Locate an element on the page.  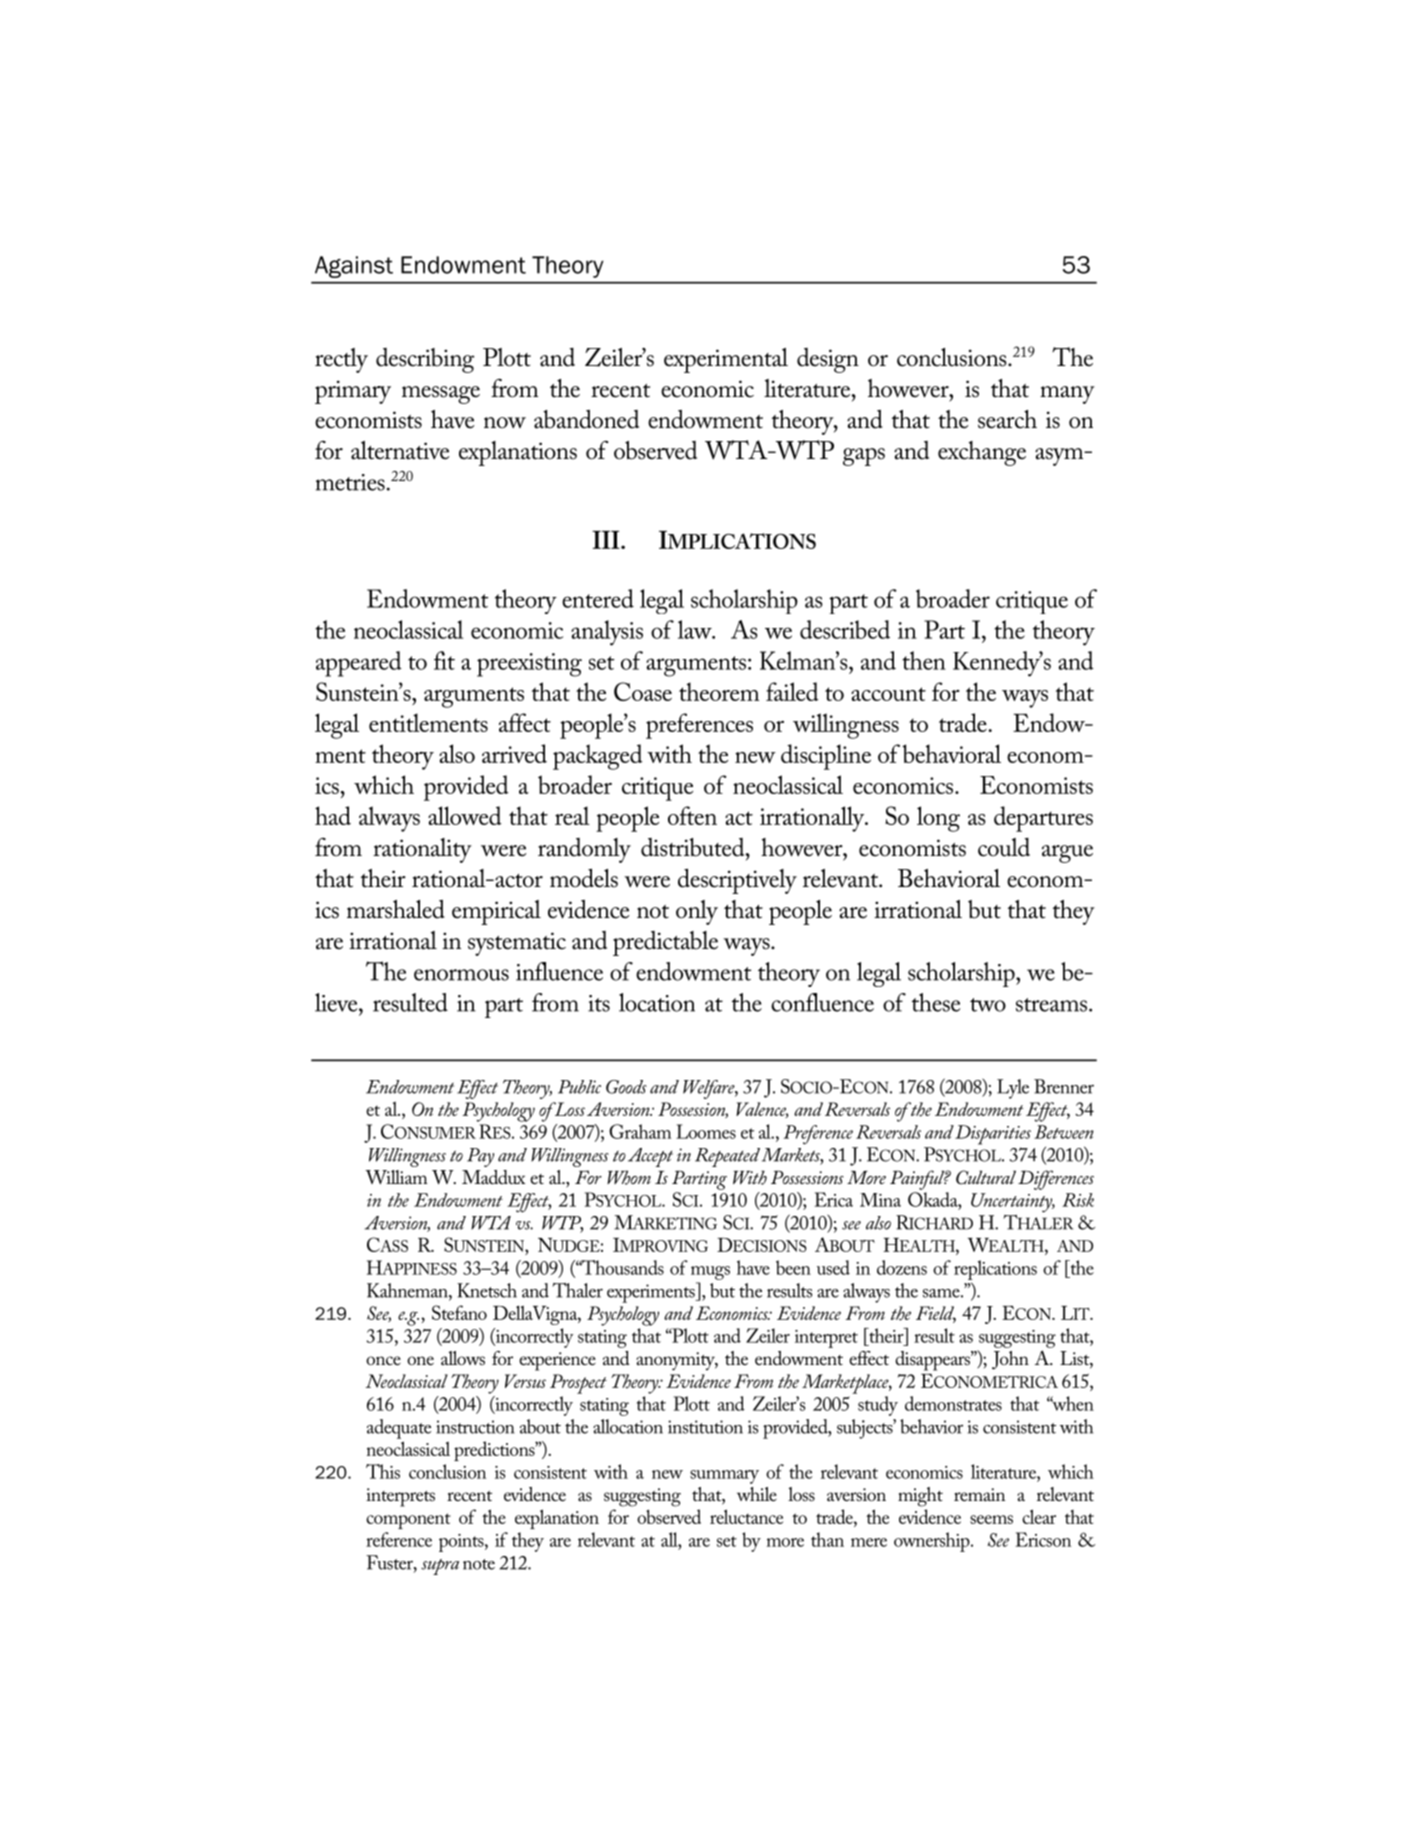
then is located at coordinates (924, 660).
